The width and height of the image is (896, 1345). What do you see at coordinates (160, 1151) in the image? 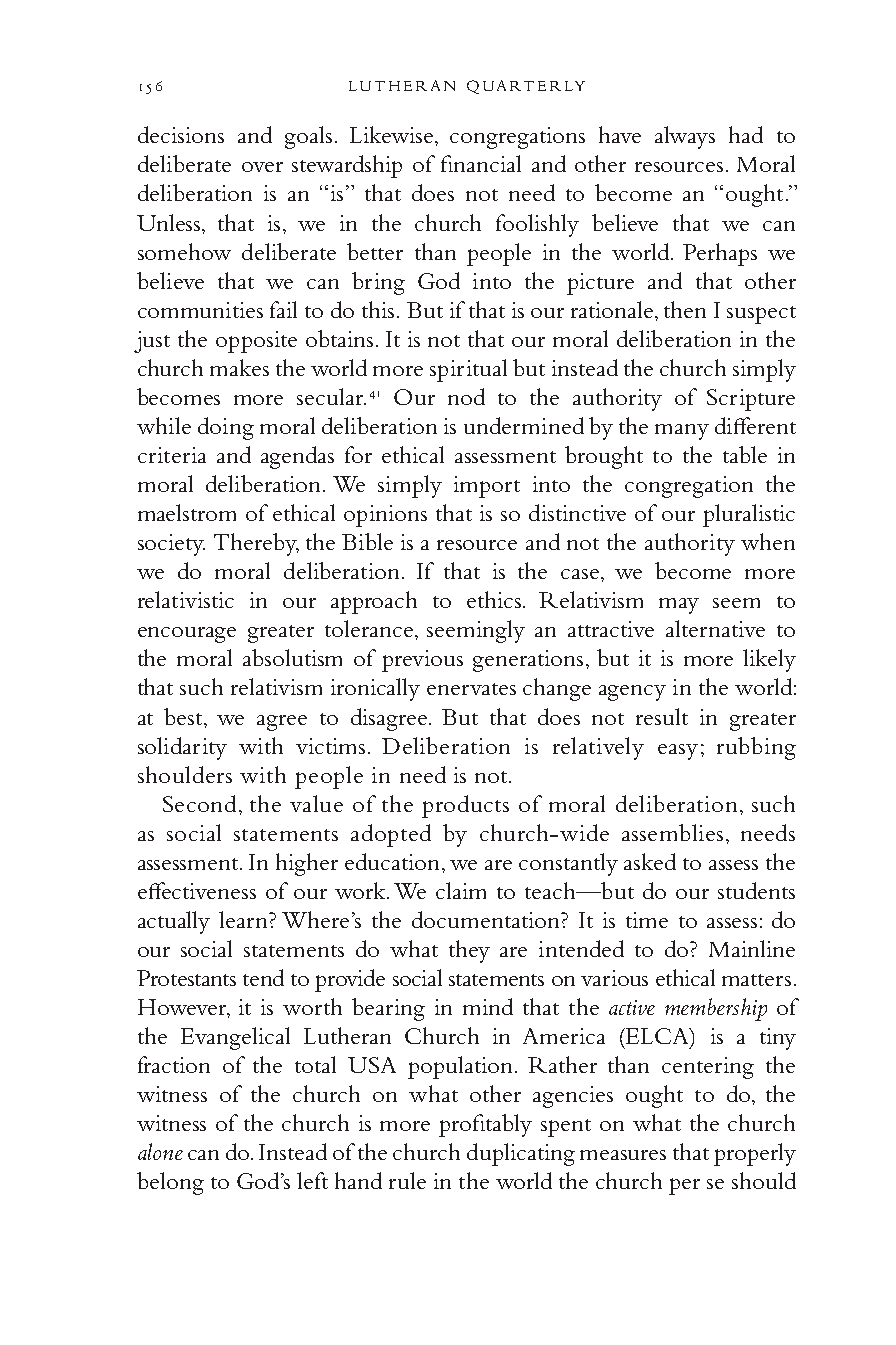
I see `alone` at bounding box center [160, 1151].
